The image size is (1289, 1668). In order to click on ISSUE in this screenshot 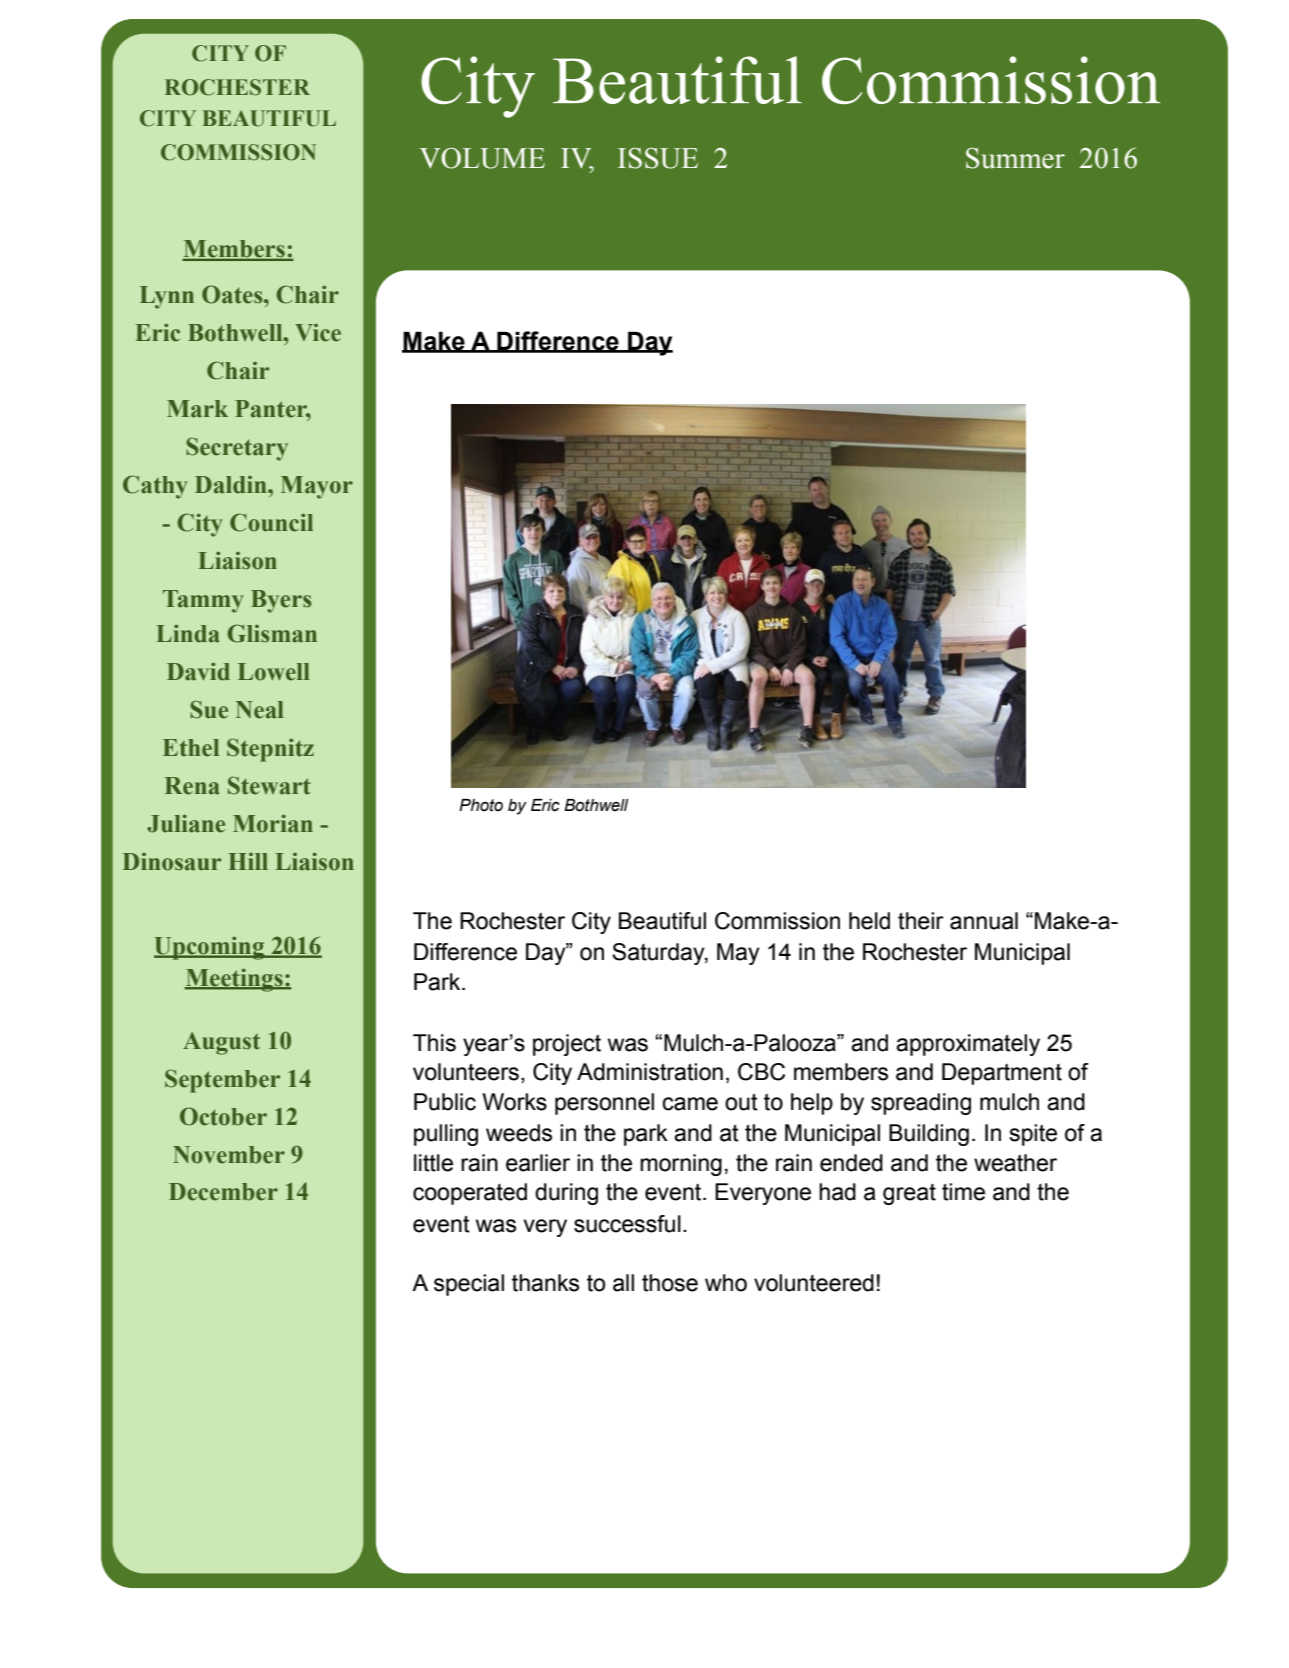, I will do `click(658, 158)`.
